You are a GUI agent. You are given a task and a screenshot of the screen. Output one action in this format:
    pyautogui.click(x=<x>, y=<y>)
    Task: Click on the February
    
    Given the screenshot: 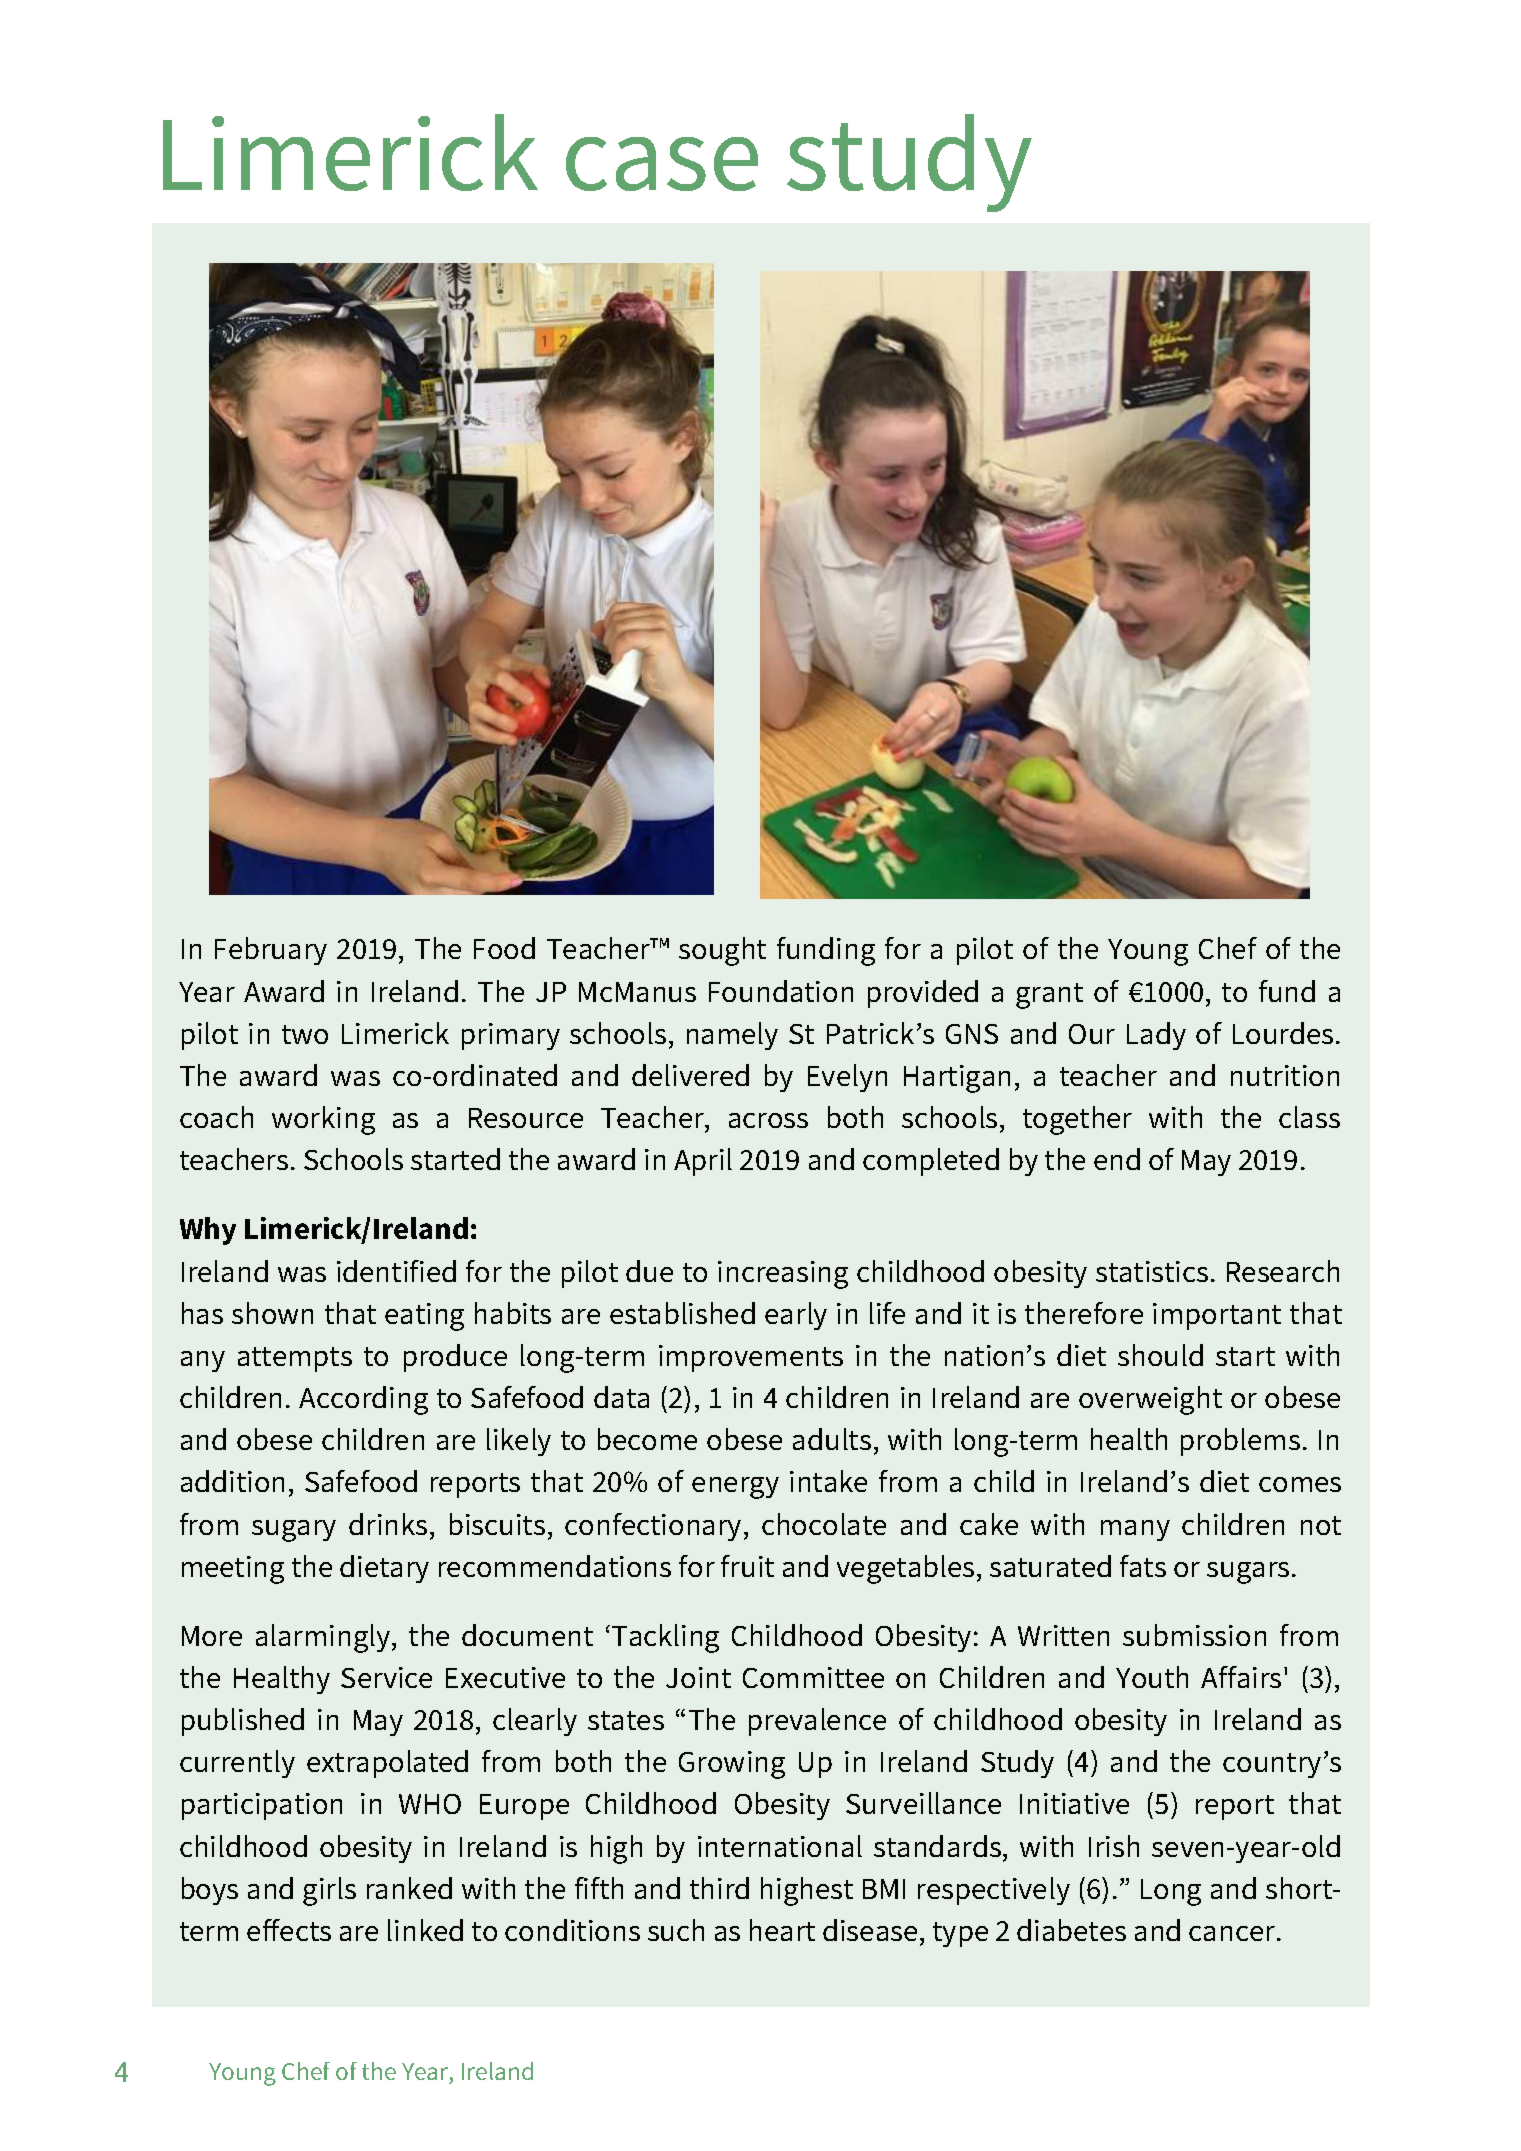 What is the action you would take?
    pyautogui.click(x=271, y=951)
